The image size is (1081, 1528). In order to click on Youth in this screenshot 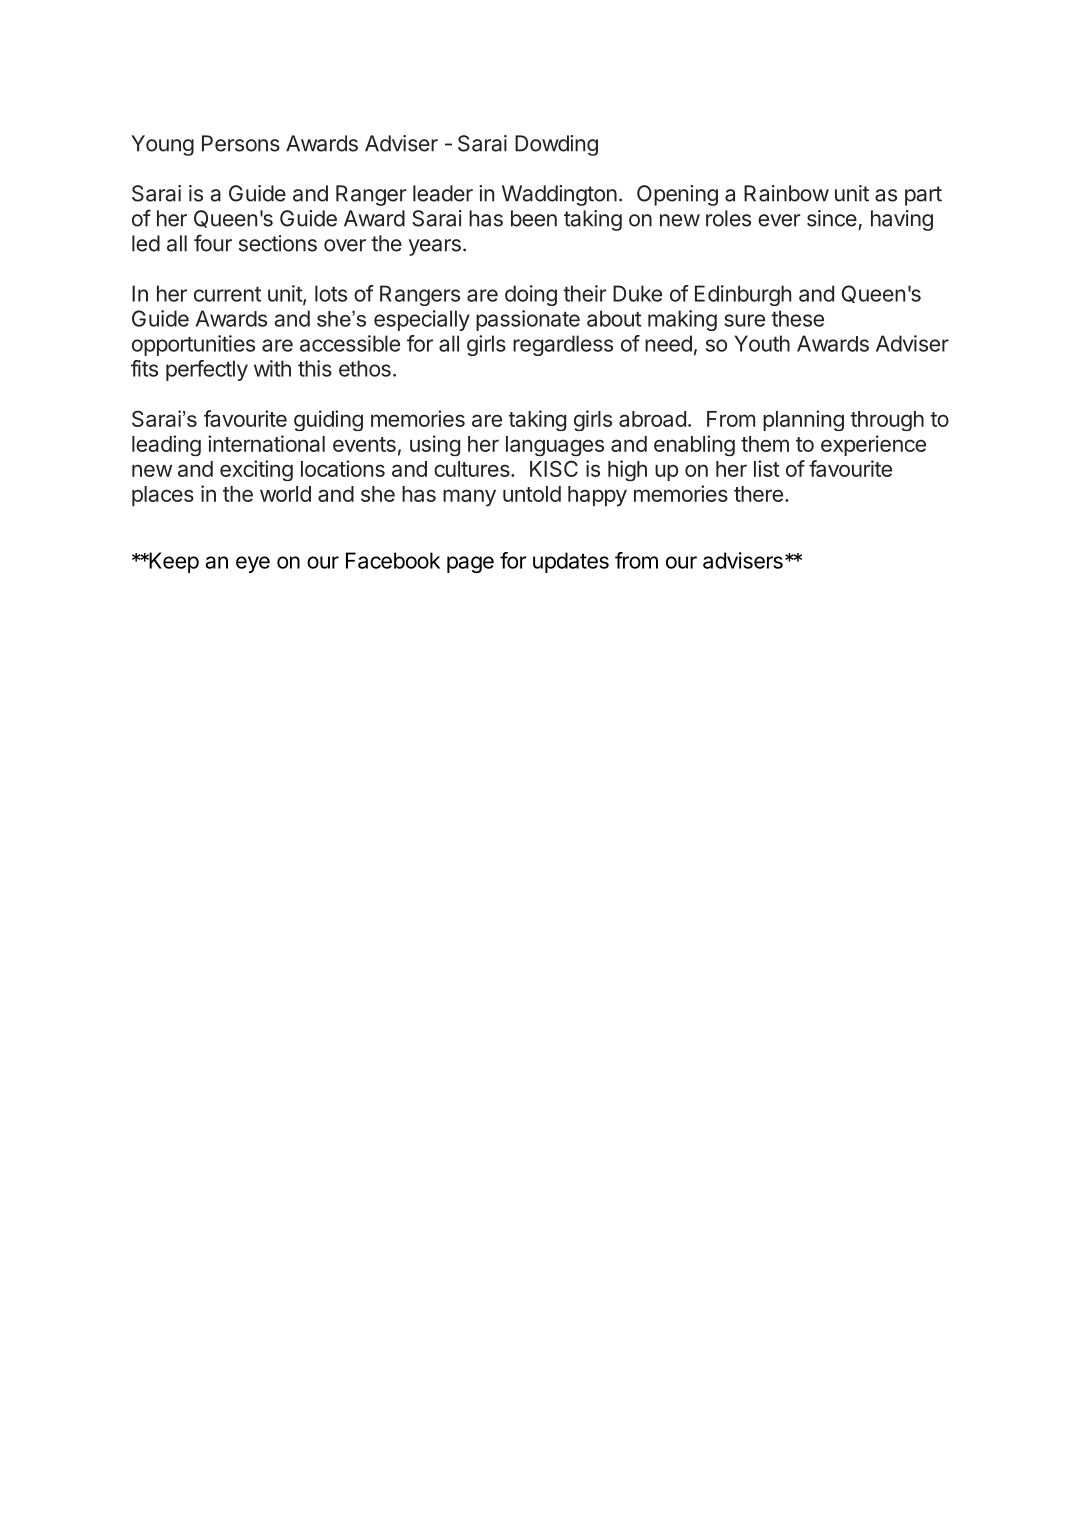, I will do `click(762, 343)`.
